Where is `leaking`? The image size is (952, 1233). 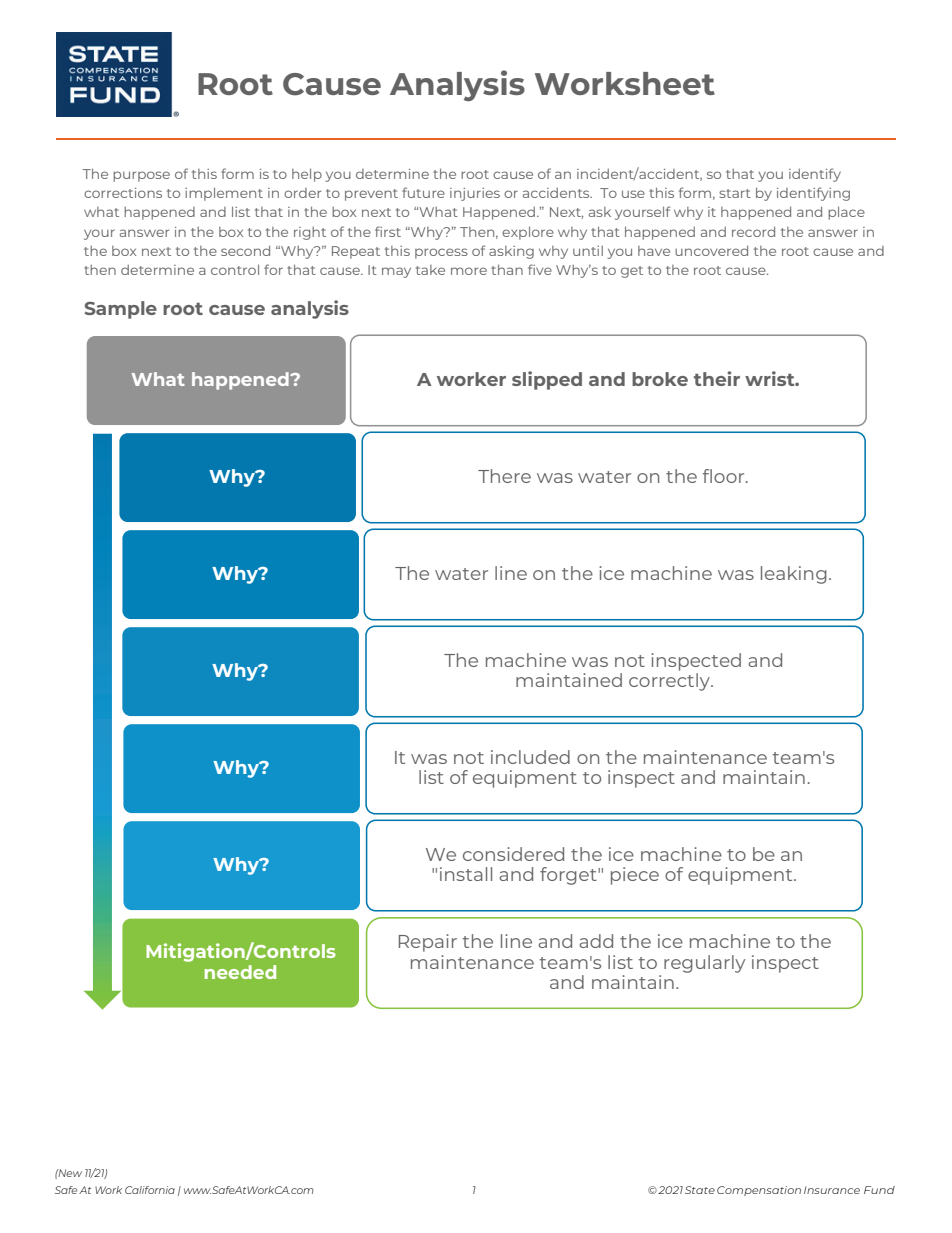
leaking is located at coordinates (794, 575).
